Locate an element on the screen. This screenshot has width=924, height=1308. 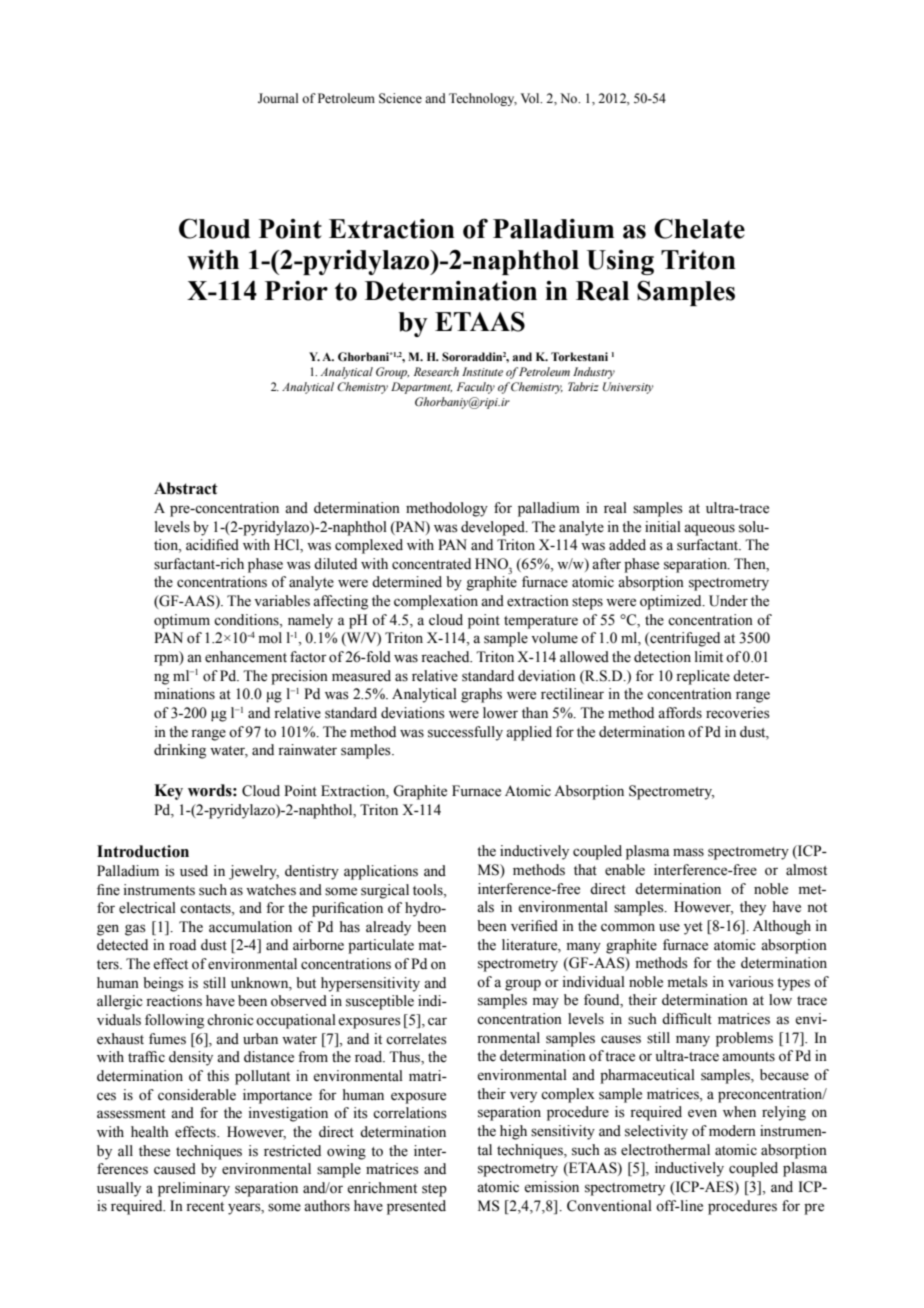
enhancement is located at coordinates (246, 657).
